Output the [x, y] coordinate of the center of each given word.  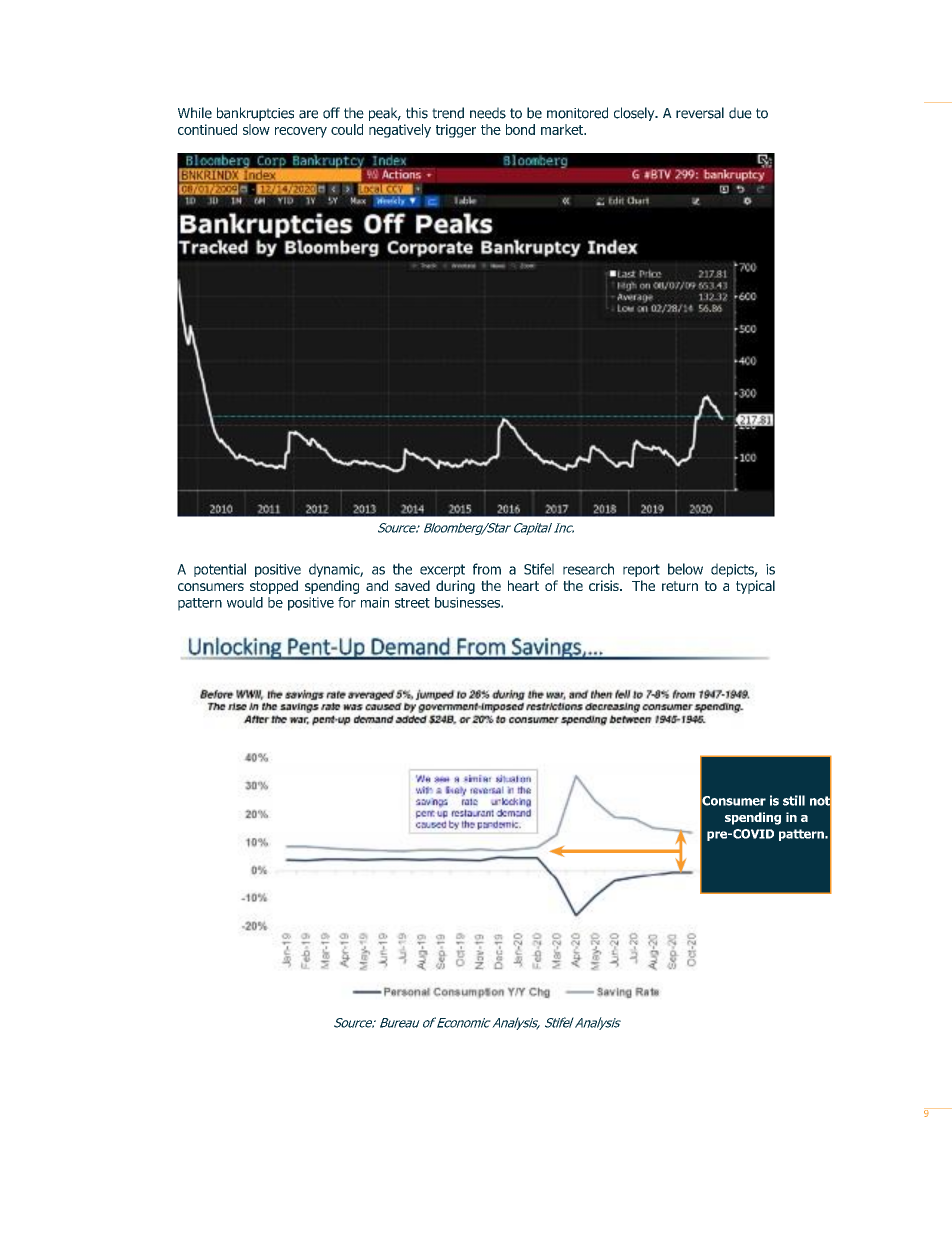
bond [520, 129]
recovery [301, 132]
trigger [456, 131]
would [245, 602]
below [685, 569]
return [680, 586]
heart [523, 585]
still [794, 800]
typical [755, 587]
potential [220, 570]
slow [256, 129]
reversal [700, 113]
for [347, 602]
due [740, 113]
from [487, 569]
